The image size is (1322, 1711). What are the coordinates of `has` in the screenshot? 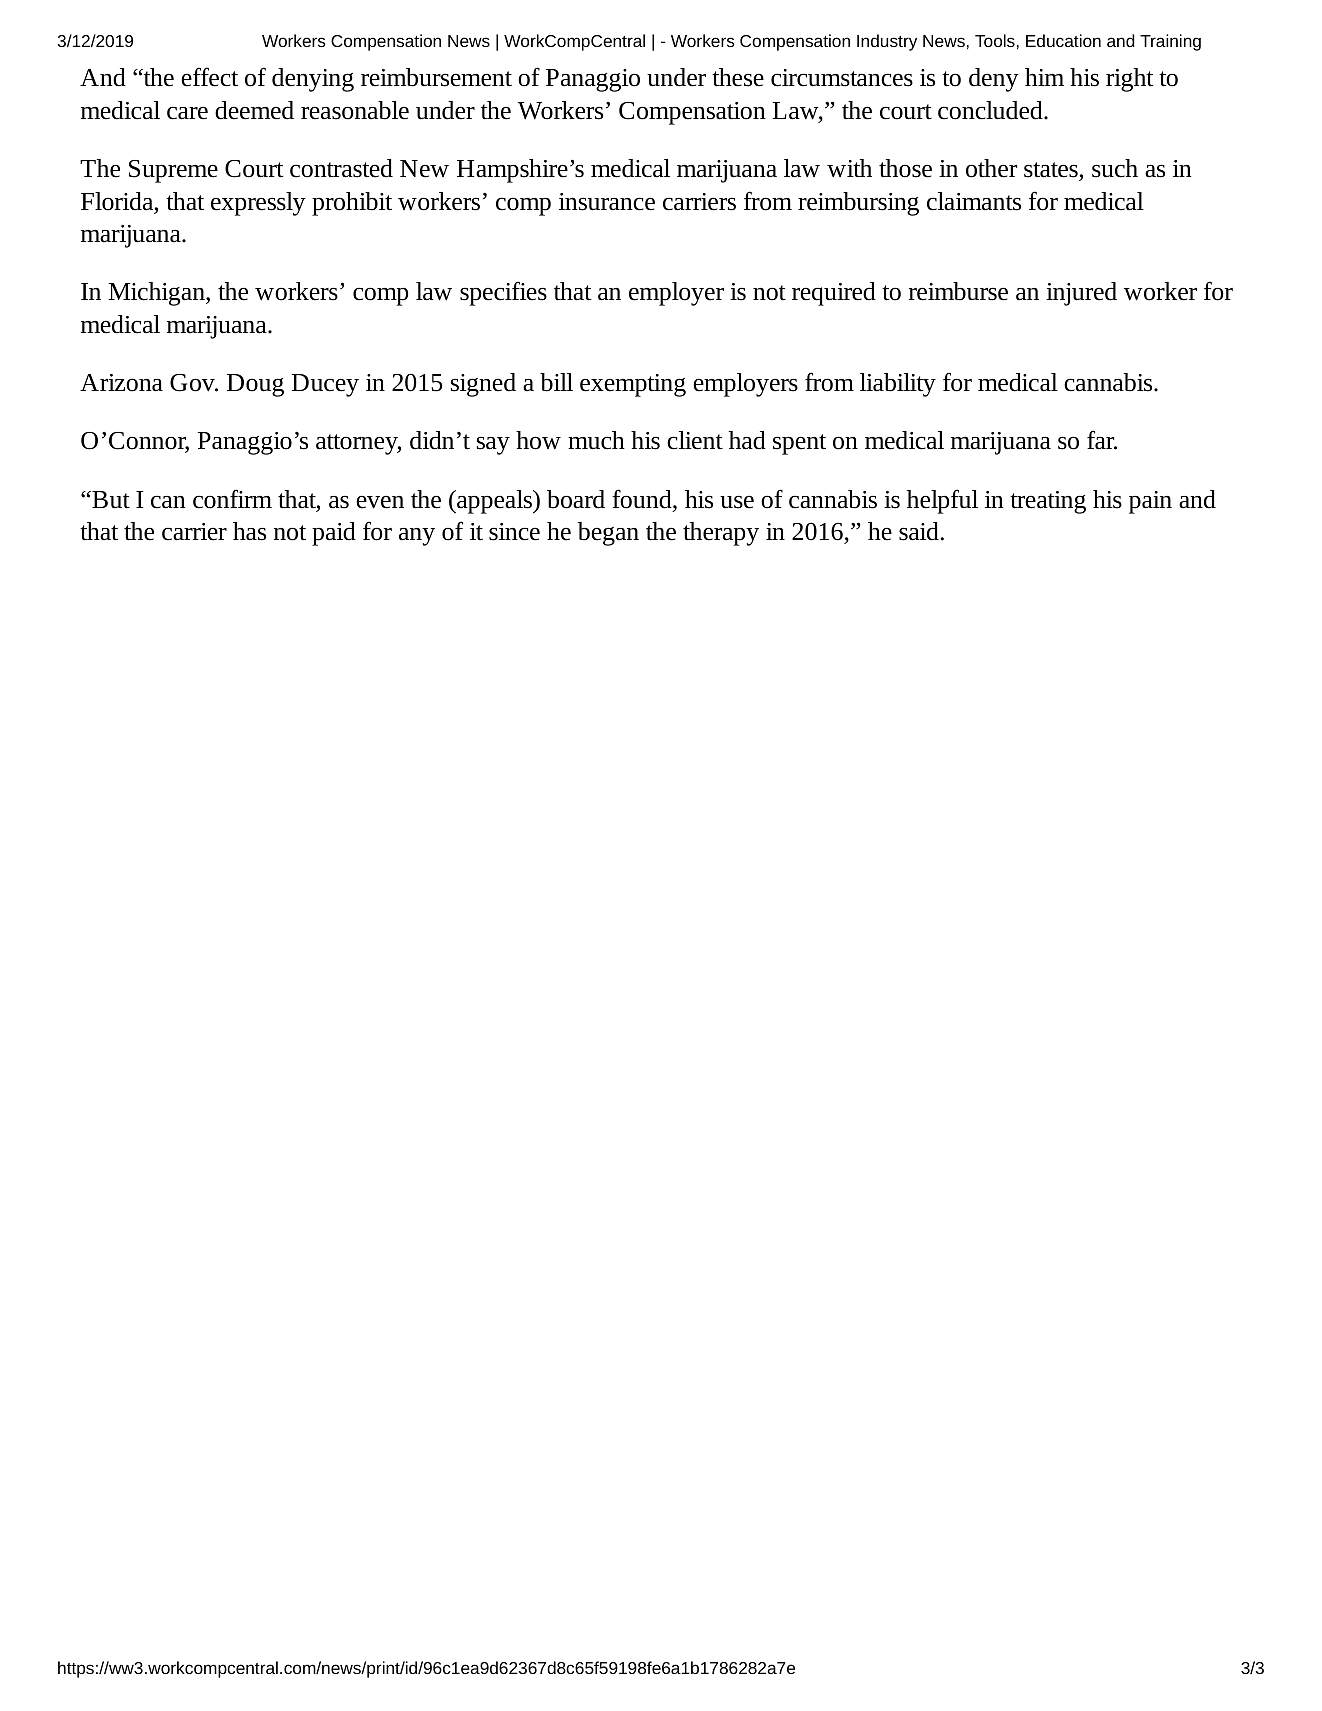 It's located at (249, 531).
